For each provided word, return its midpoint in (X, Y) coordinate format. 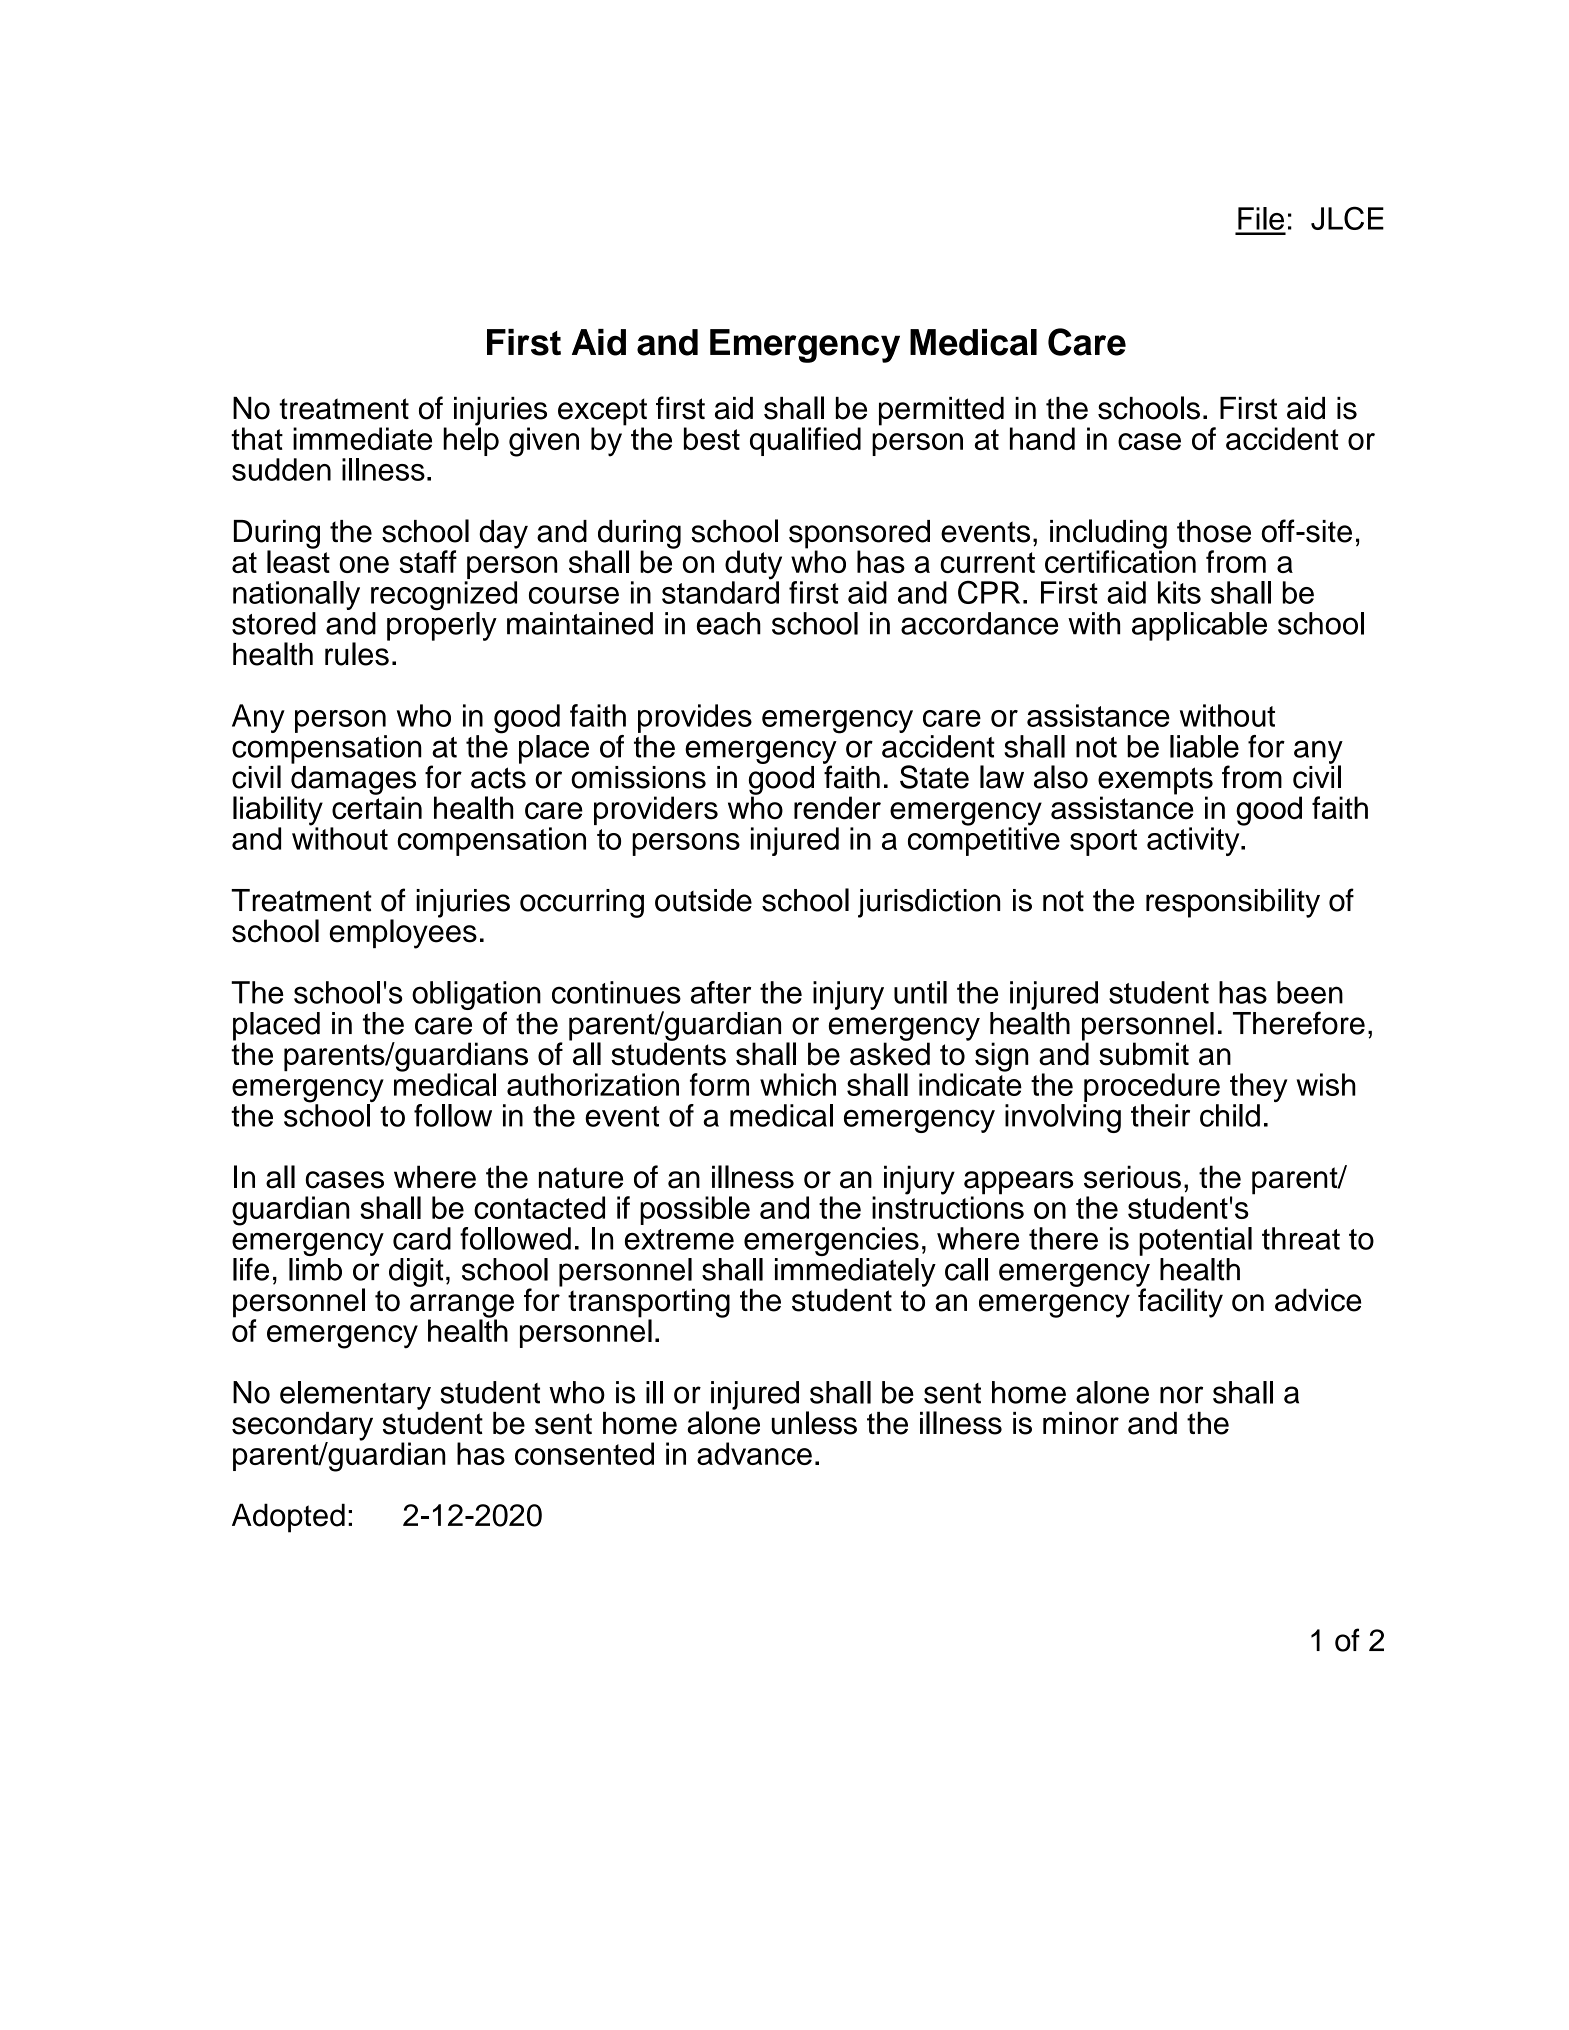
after (721, 992)
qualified (805, 441)
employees (403, 933)
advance (754, 1453)
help (471, 440)
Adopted (288, 1518)
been (1310, 992)
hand (1042, 438)
